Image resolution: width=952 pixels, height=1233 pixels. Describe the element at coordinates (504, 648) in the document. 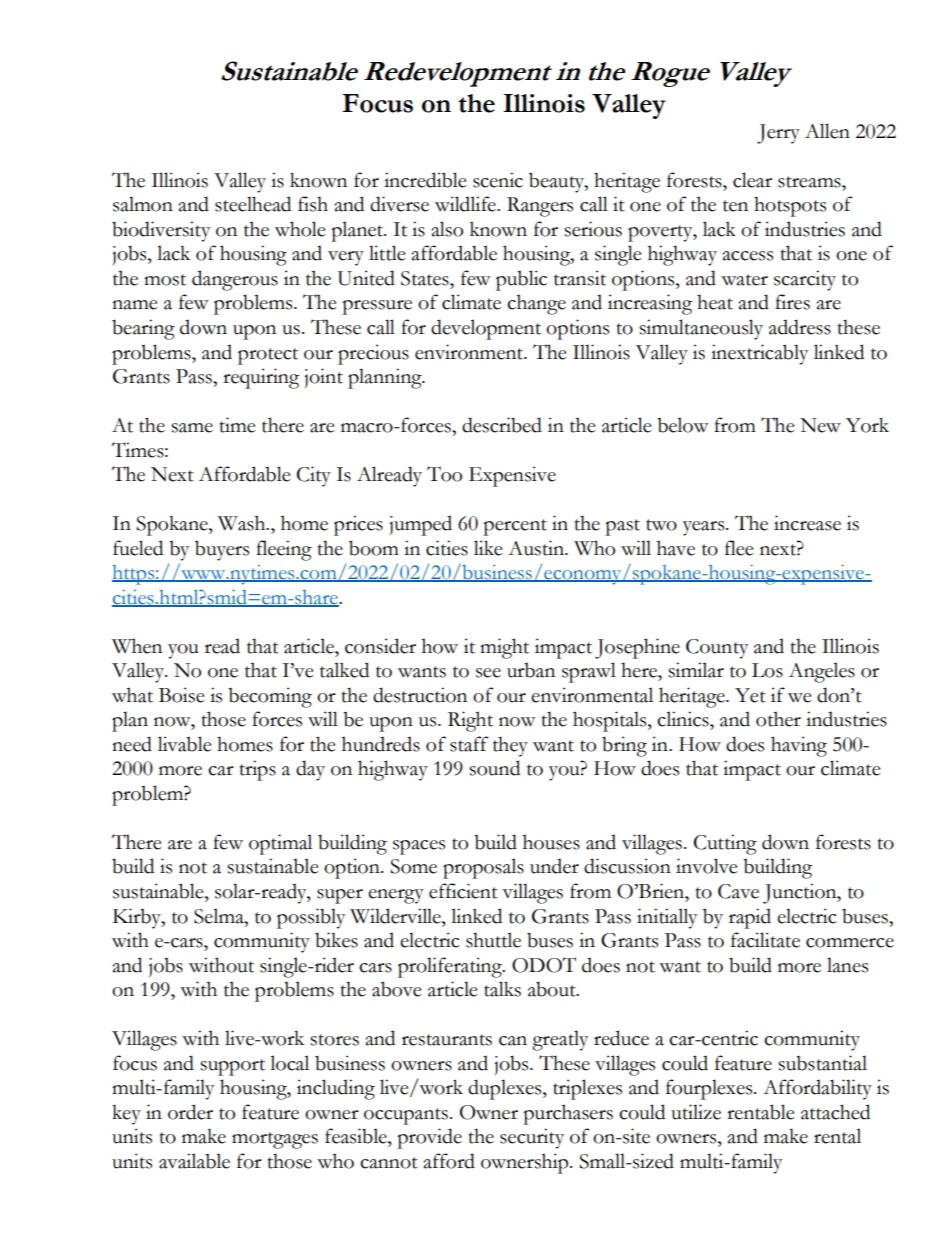

I see `might` at that location.
